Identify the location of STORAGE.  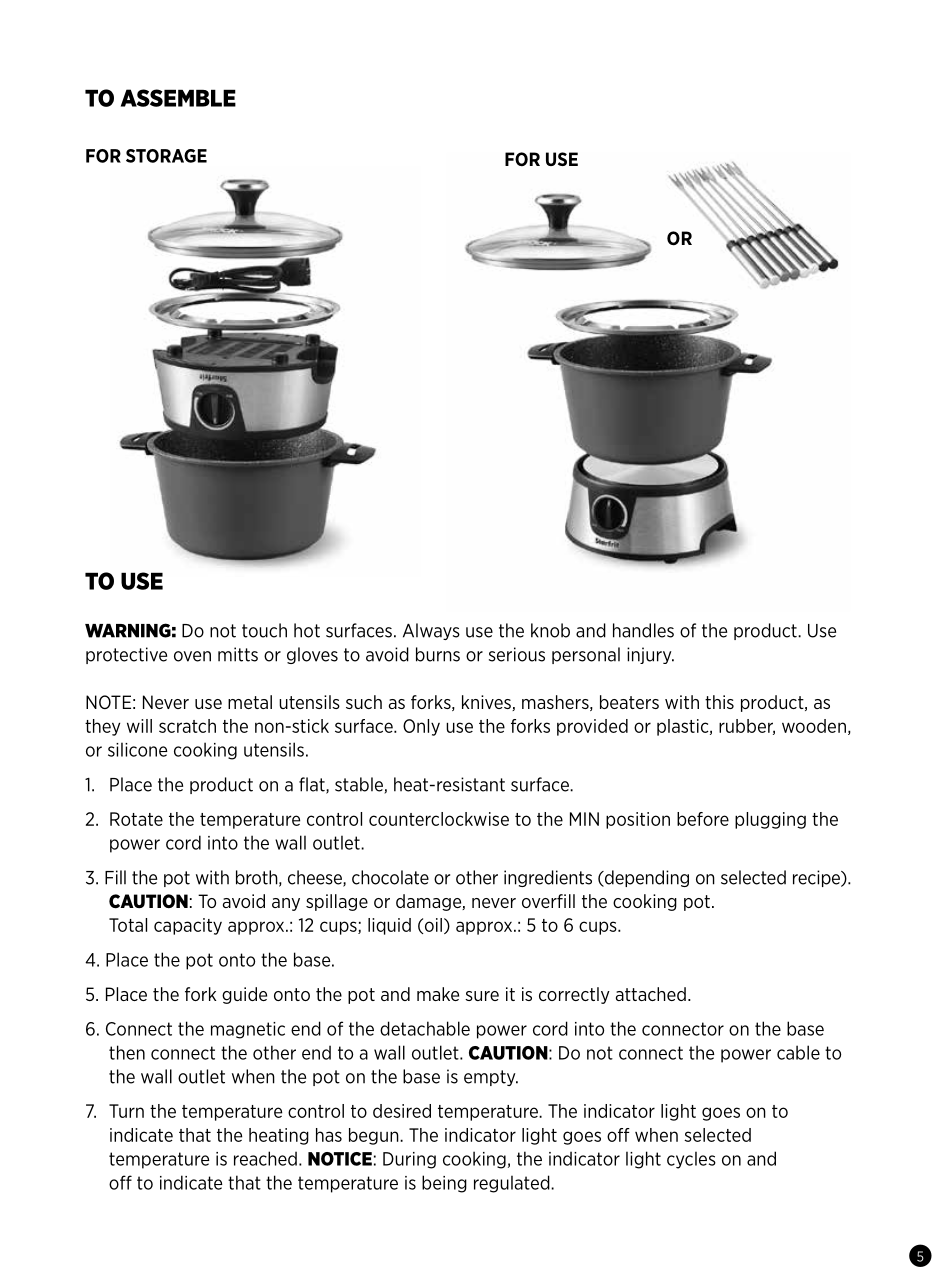
(166, 156).
